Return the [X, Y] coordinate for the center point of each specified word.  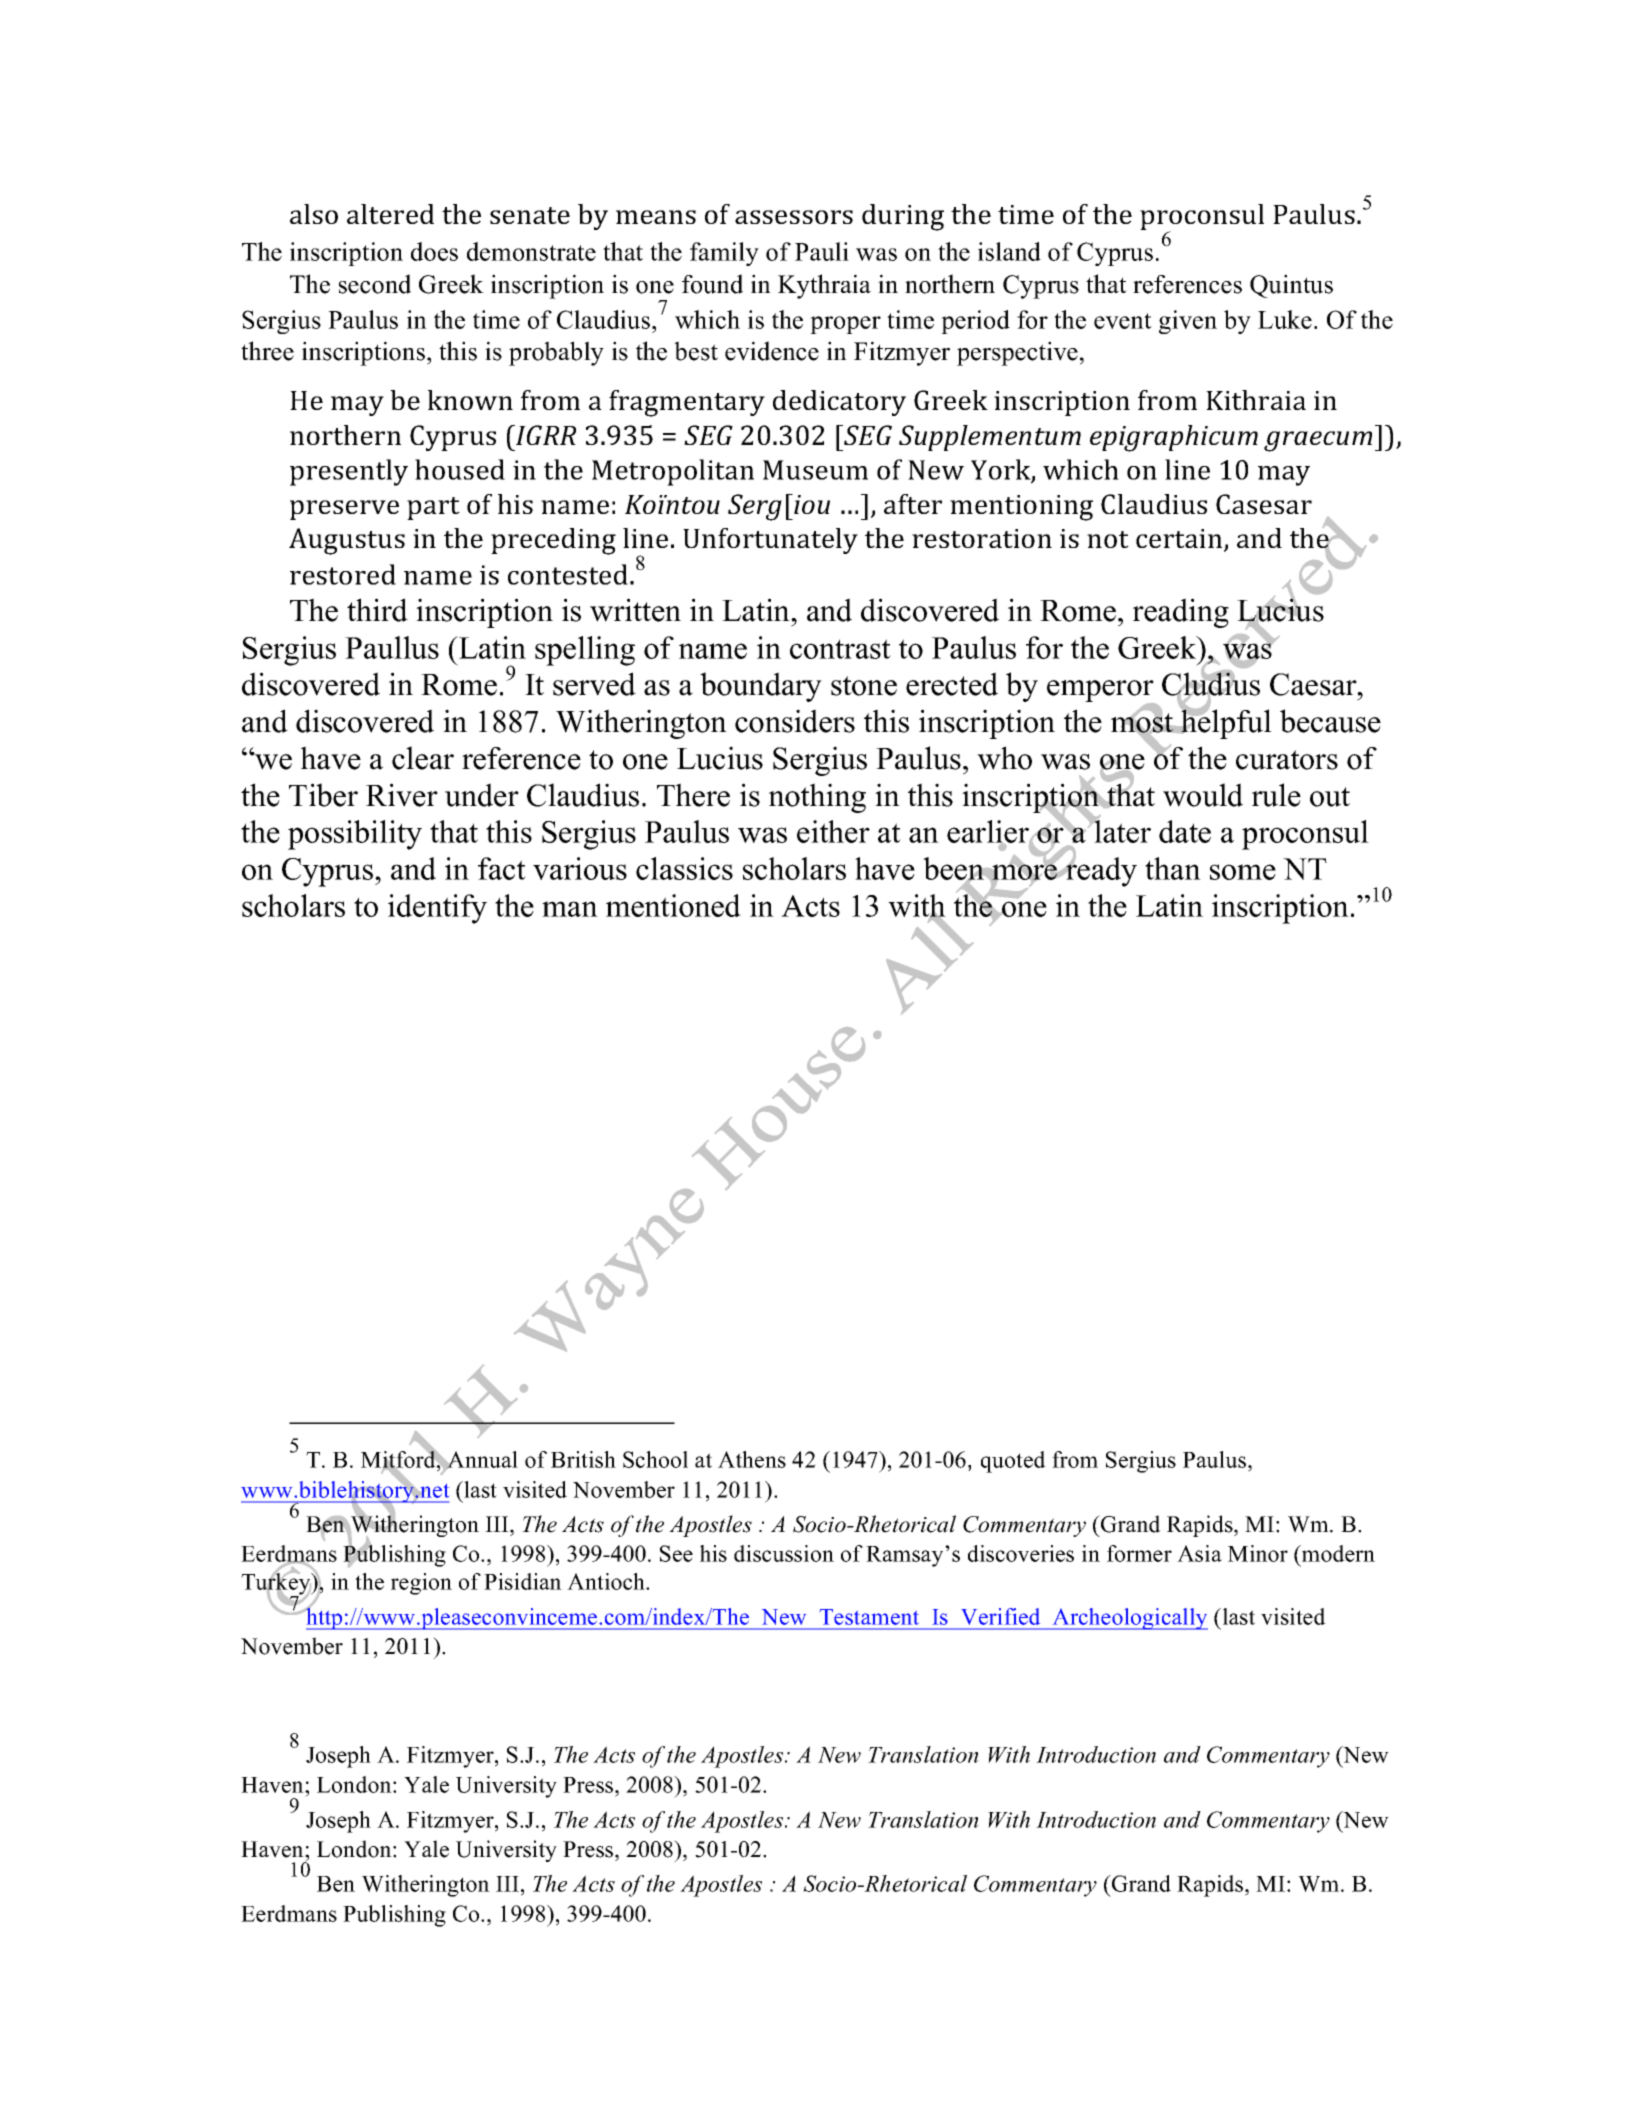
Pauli [822, 251]
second [375, 284]
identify [437, 909]
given [1188, 322]
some [1243, 872]
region [421, 1584]
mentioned [673, 905]
